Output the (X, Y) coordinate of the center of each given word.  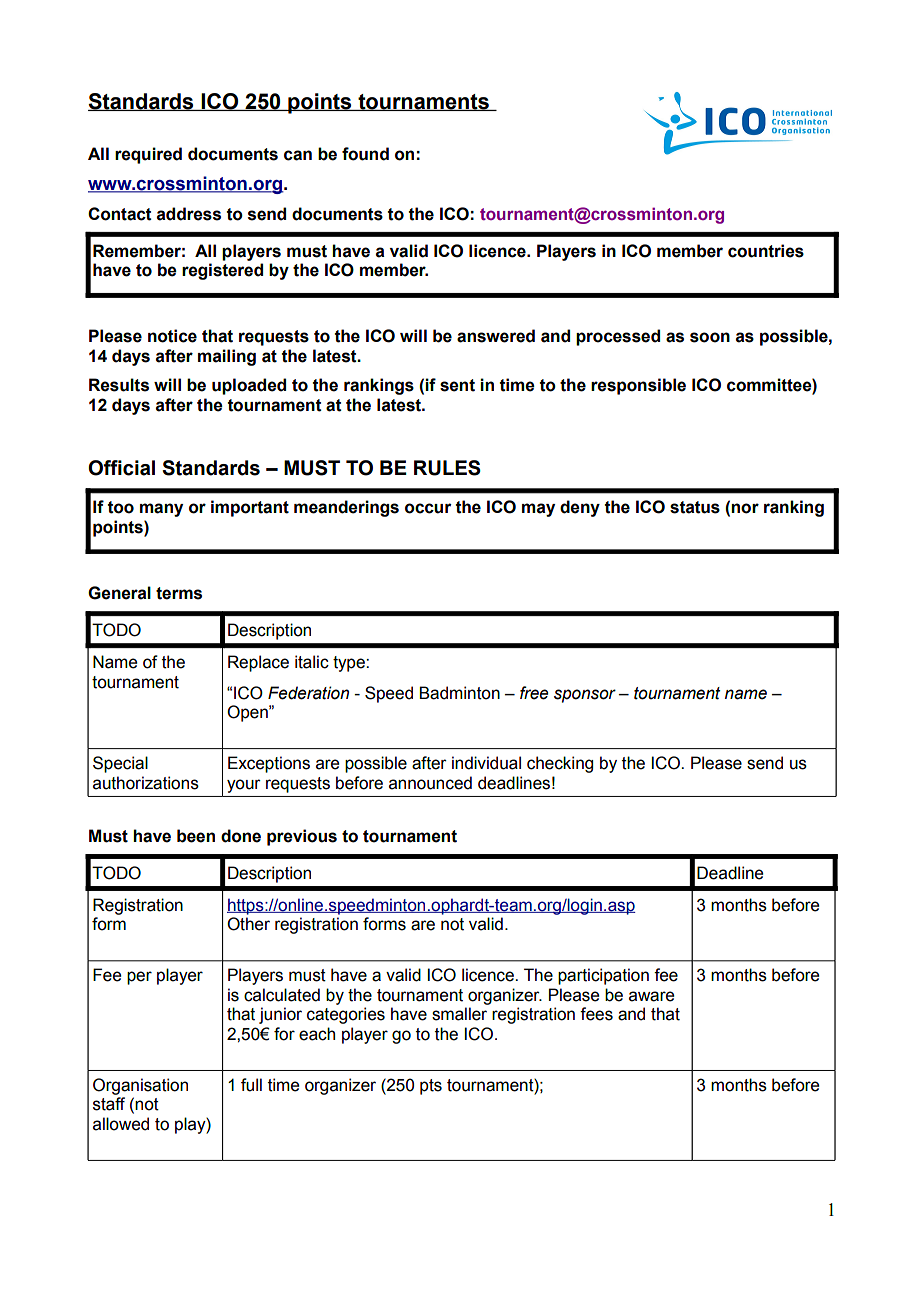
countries (766, 251)
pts (431, 1087)
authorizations (146, 783)
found (365, 154)
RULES (447, 468)
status (695, 507)
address (189, 214)
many (161, 510)
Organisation (140, 1086)
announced (430, 783)
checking (560, 764)
